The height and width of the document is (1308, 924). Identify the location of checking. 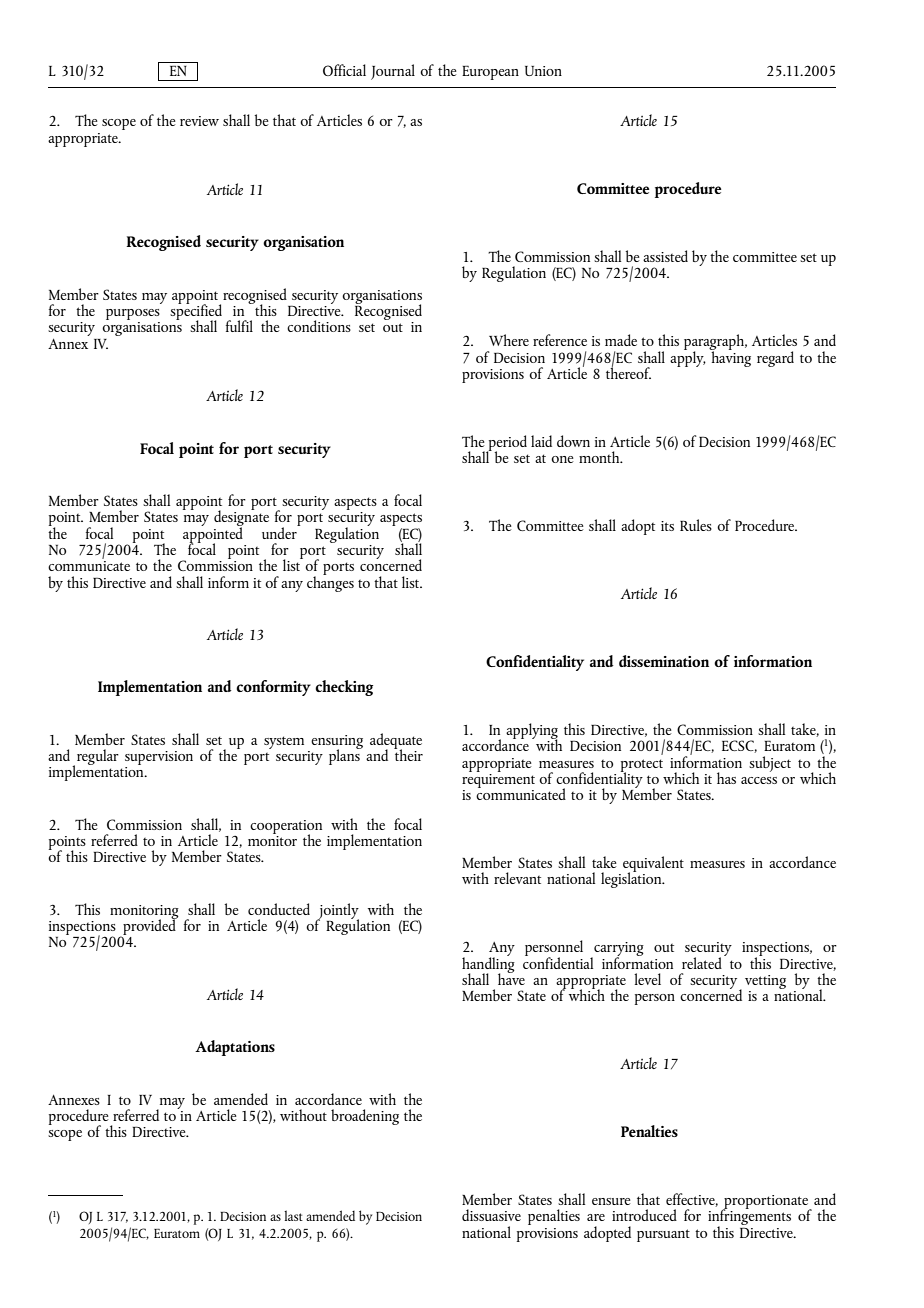
(344, 688).
